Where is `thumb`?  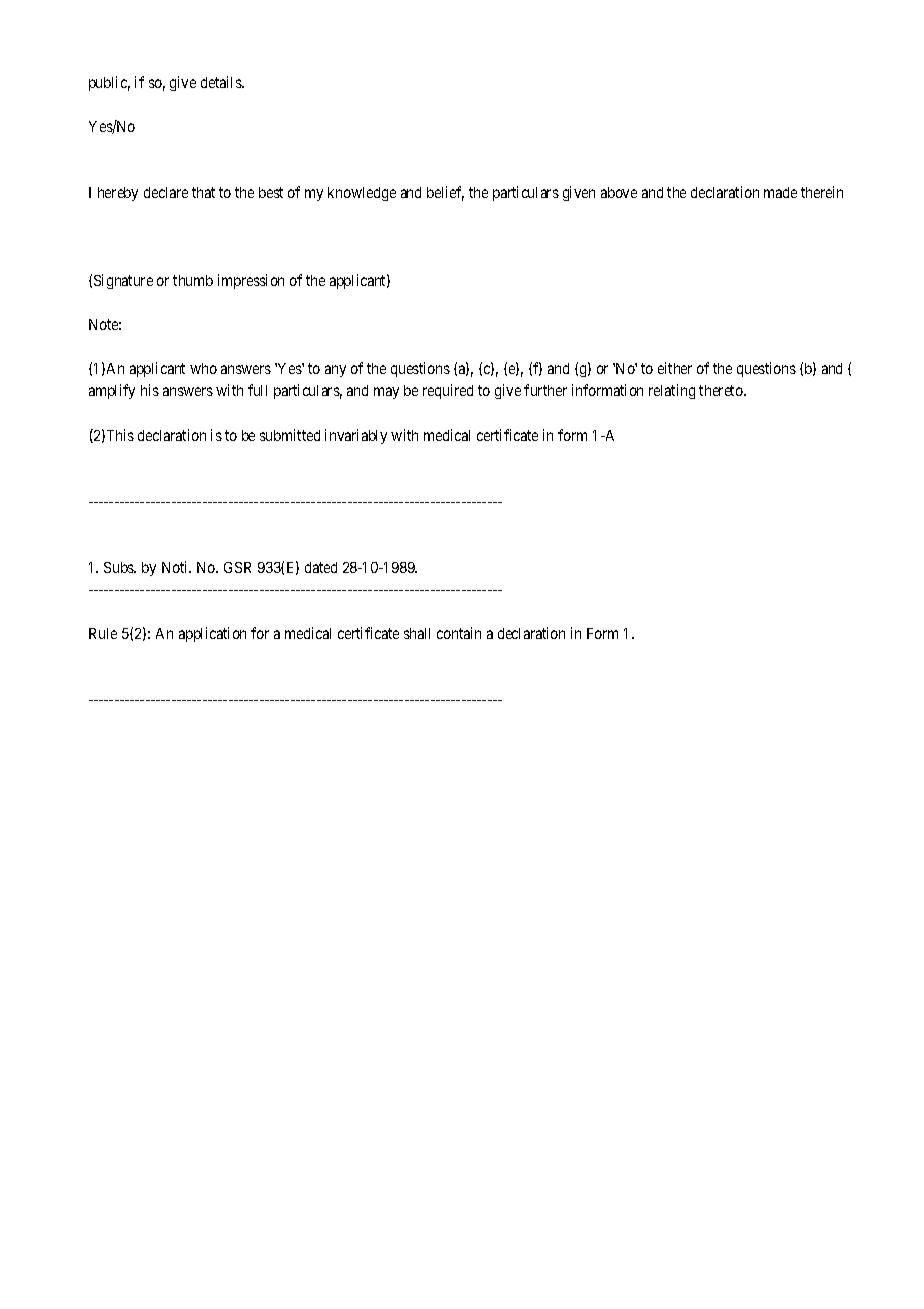 thumb is located at coordinates (193, 280).
